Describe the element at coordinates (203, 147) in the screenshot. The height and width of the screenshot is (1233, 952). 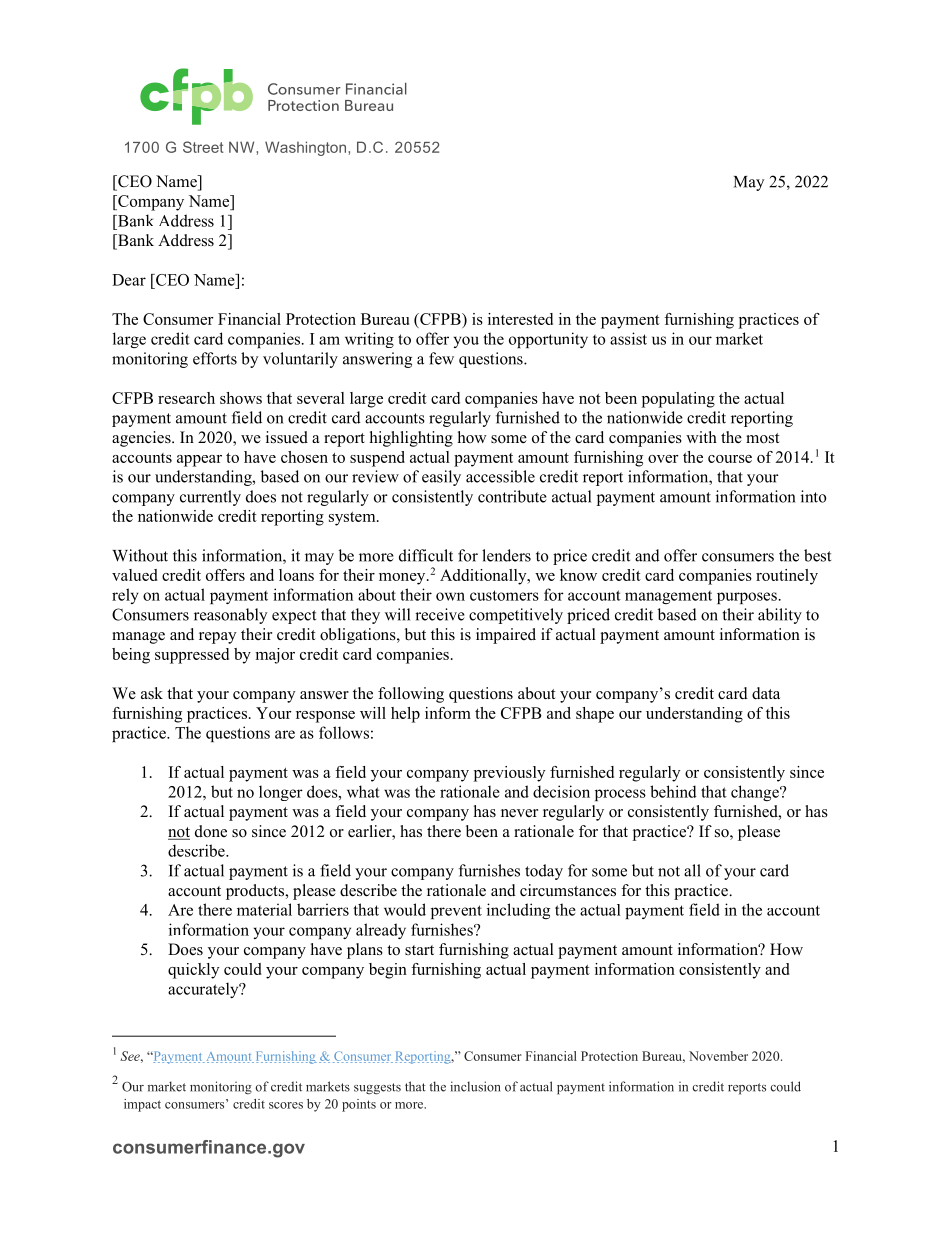
I see `Street` at that location.
